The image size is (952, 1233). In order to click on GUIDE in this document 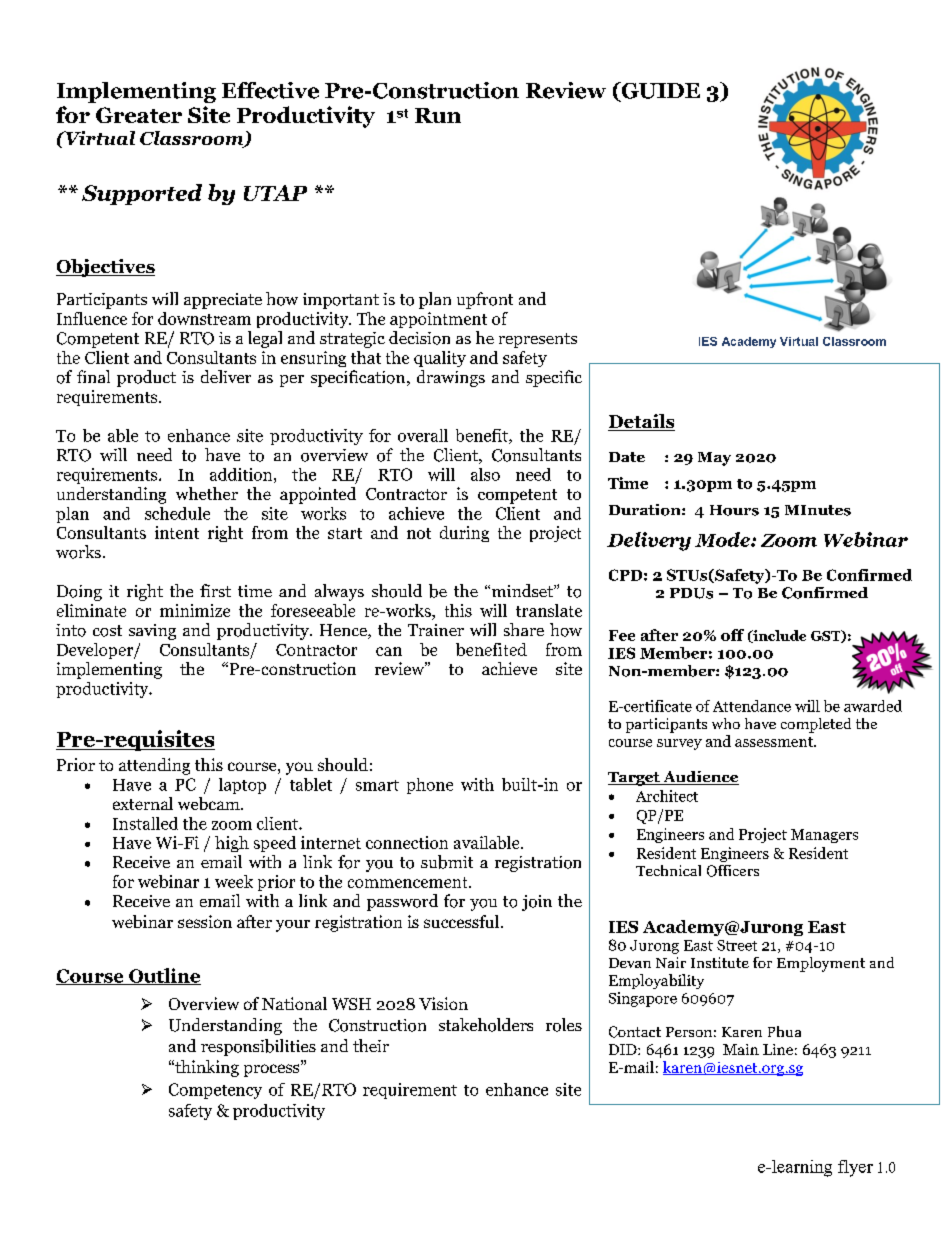, I will do `click(659, 91)`.
